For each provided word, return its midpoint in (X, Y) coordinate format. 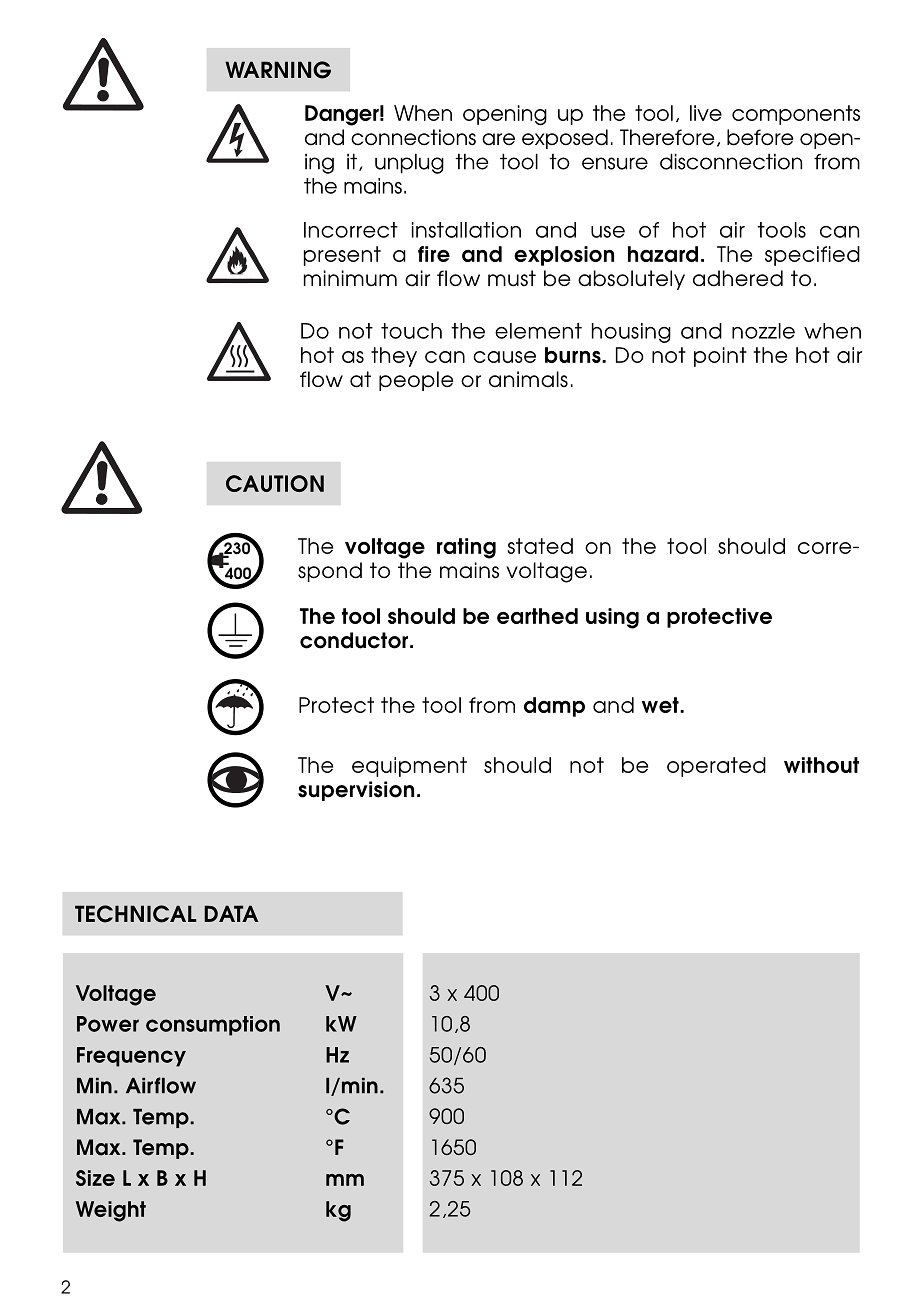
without (821, 765)
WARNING (278, 70)
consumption (213, 1026)
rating (466, 548)
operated (716, 767)
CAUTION (275, 483)
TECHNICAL (136, 914)
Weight (111, 1211)
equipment (409, 767)
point (720, 357)
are (498, 139)
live (706, 113)
